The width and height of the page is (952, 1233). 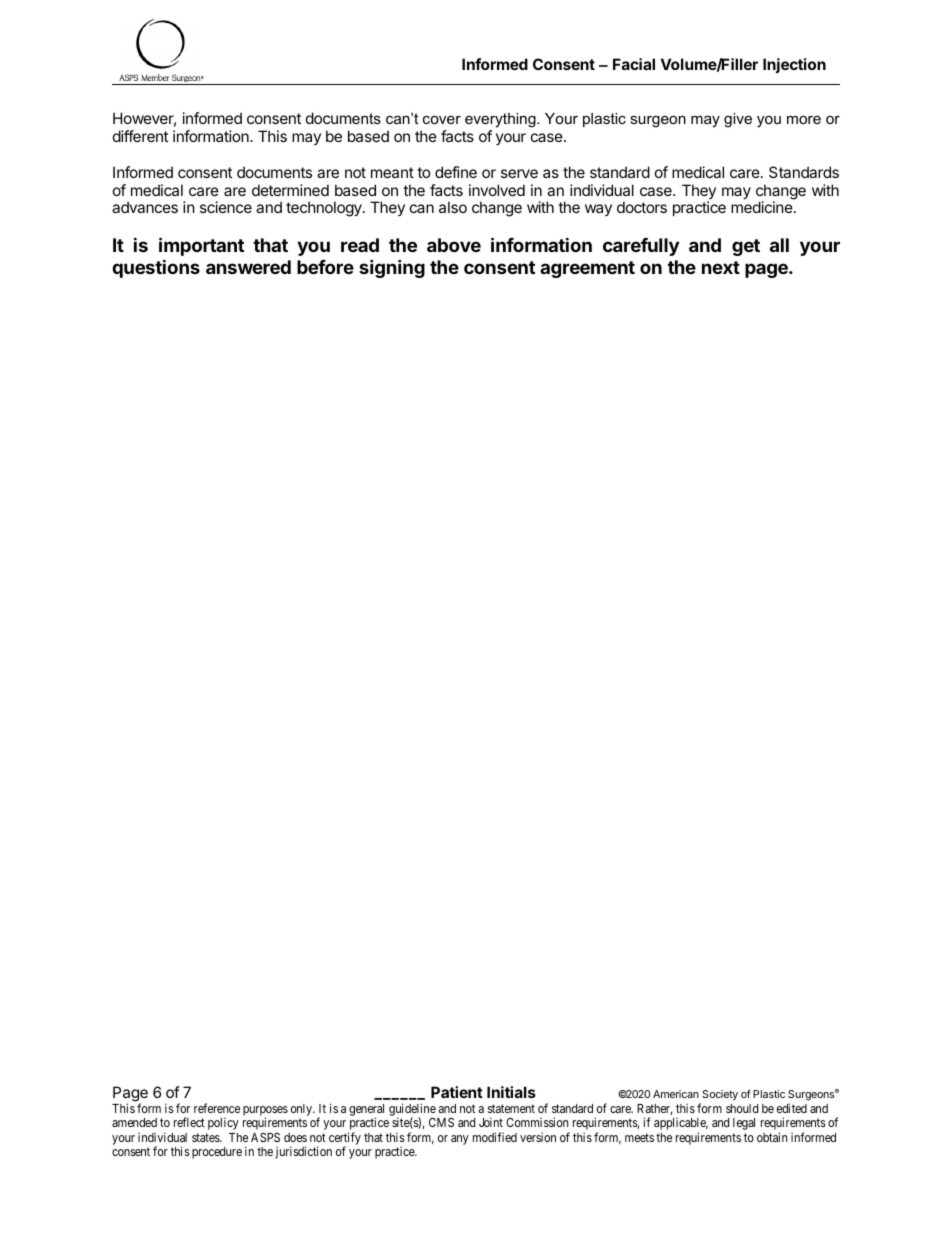 What do you see at coordinates (140, 136) in the page?
I see `different` at bounding box center [140, 136].
